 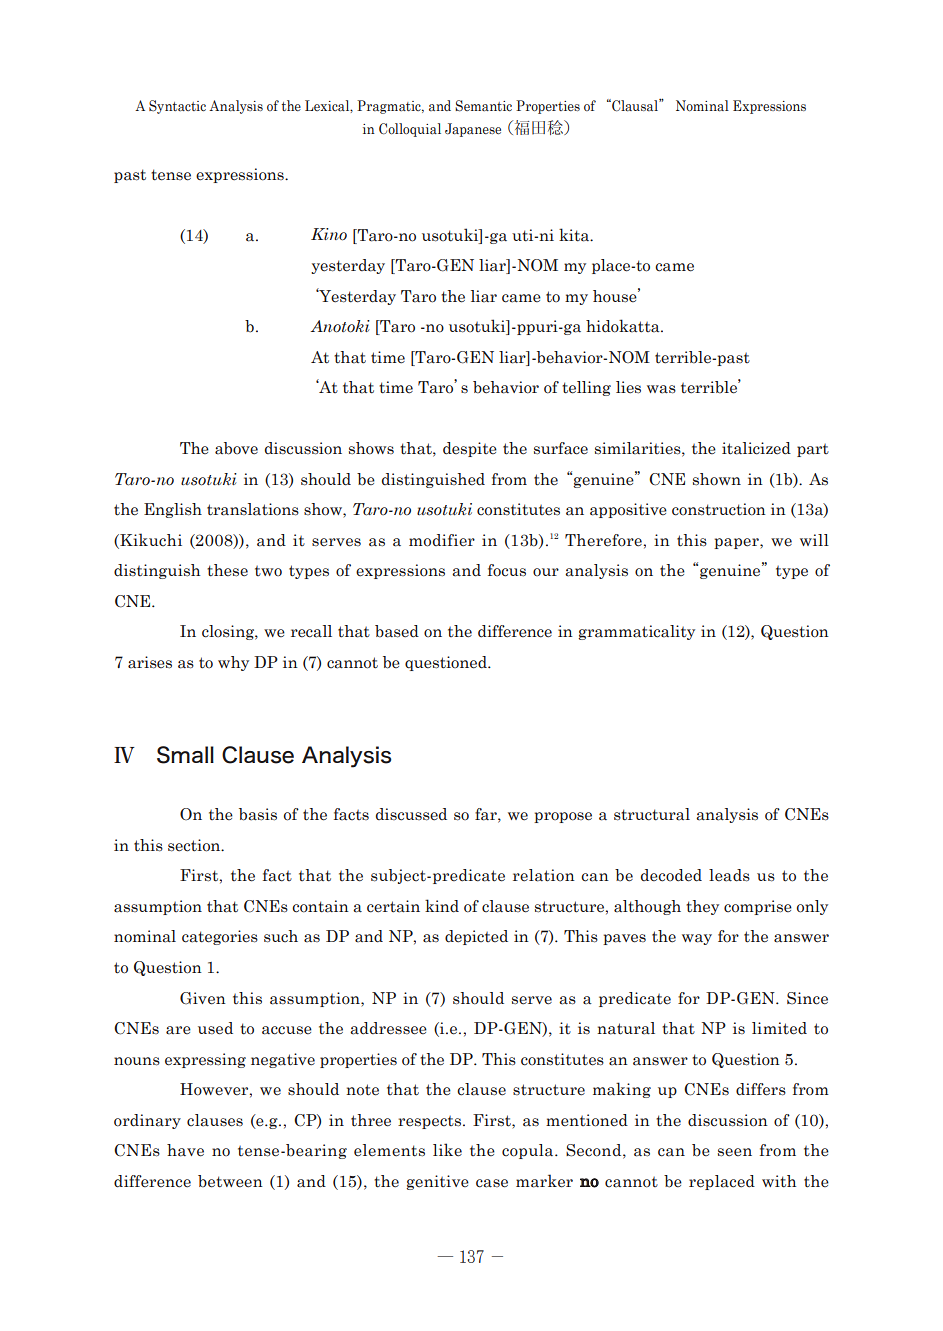 I want to click on why, so click(x=233, y=663).
